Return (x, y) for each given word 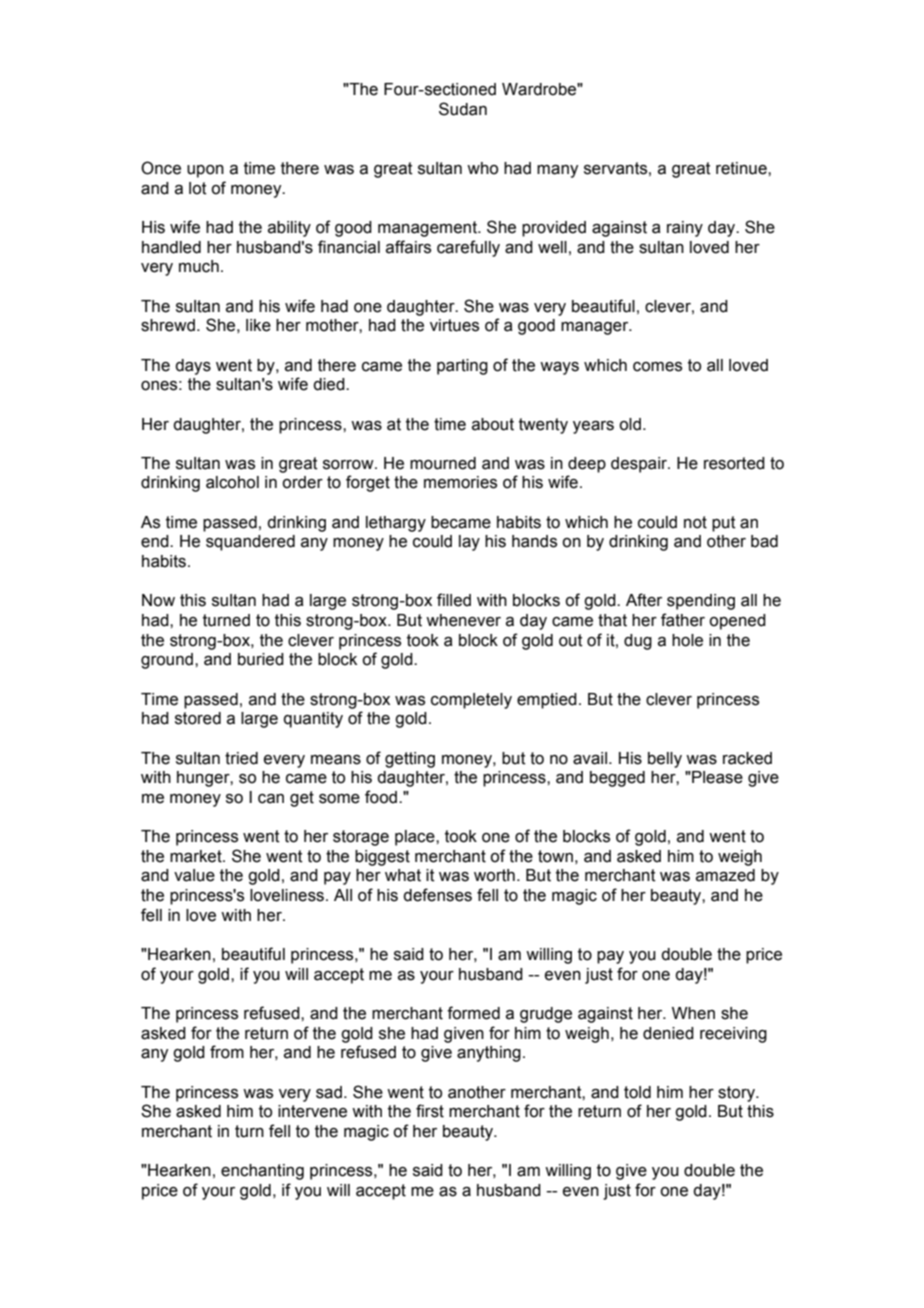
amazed (725, 875)
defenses (437, 895)
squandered (250, 543)
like (258, 325)
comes (657, 367)
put (724, 524)
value (194, 875)
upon (205, 171)
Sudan (463, 109)
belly (665, 760)
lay (469, 543)
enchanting (262, 1172)
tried (241, 758)
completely (471, 701)
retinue (742, 168)
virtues (454, 325)
